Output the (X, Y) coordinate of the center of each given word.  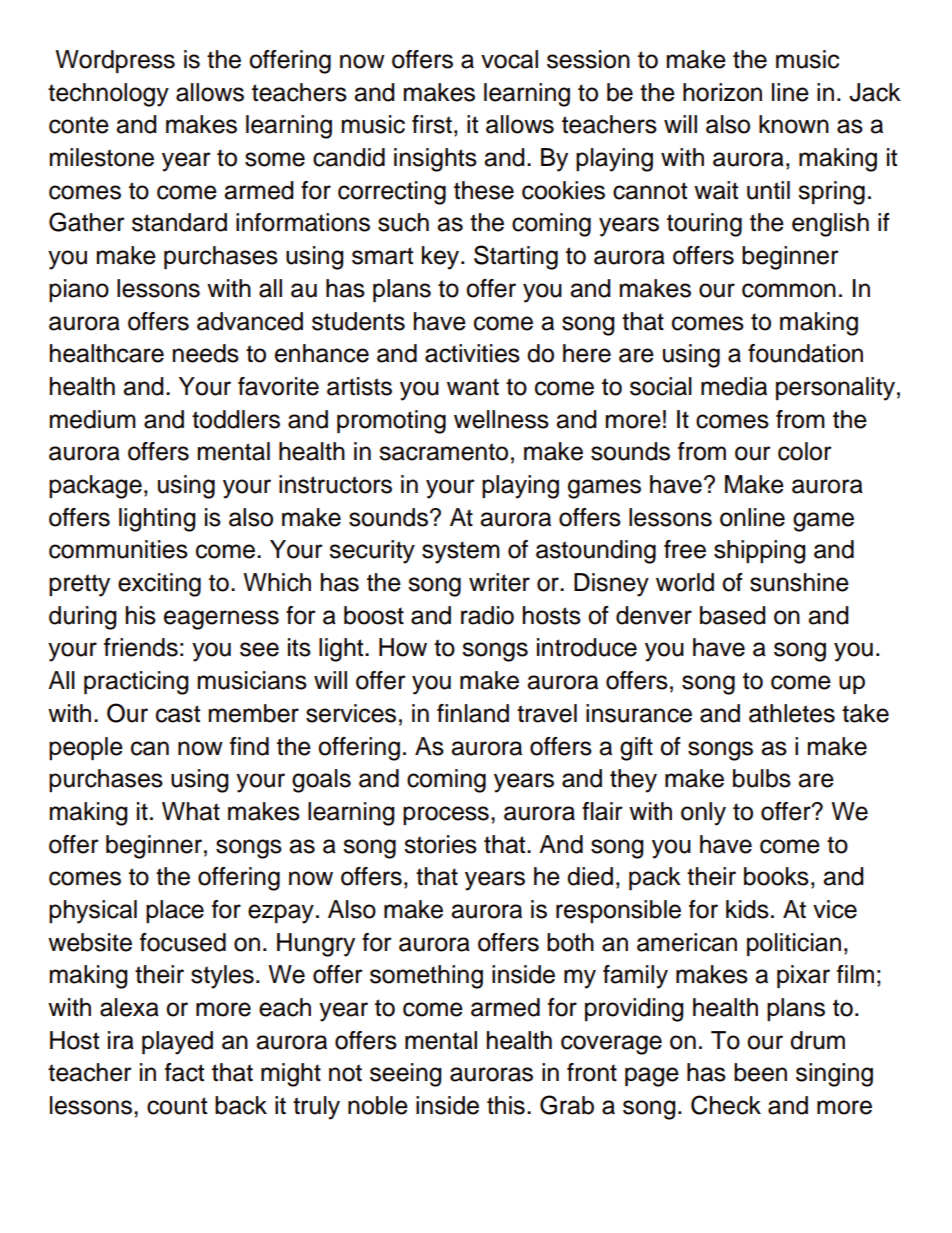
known (794, 124)
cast (178, 714)
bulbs (762, 778)
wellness (501, 419)
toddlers (236, 419)
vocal (509, 59)
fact (184, 1072)
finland (473, 713)
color (805, 451)
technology (108, 95)
